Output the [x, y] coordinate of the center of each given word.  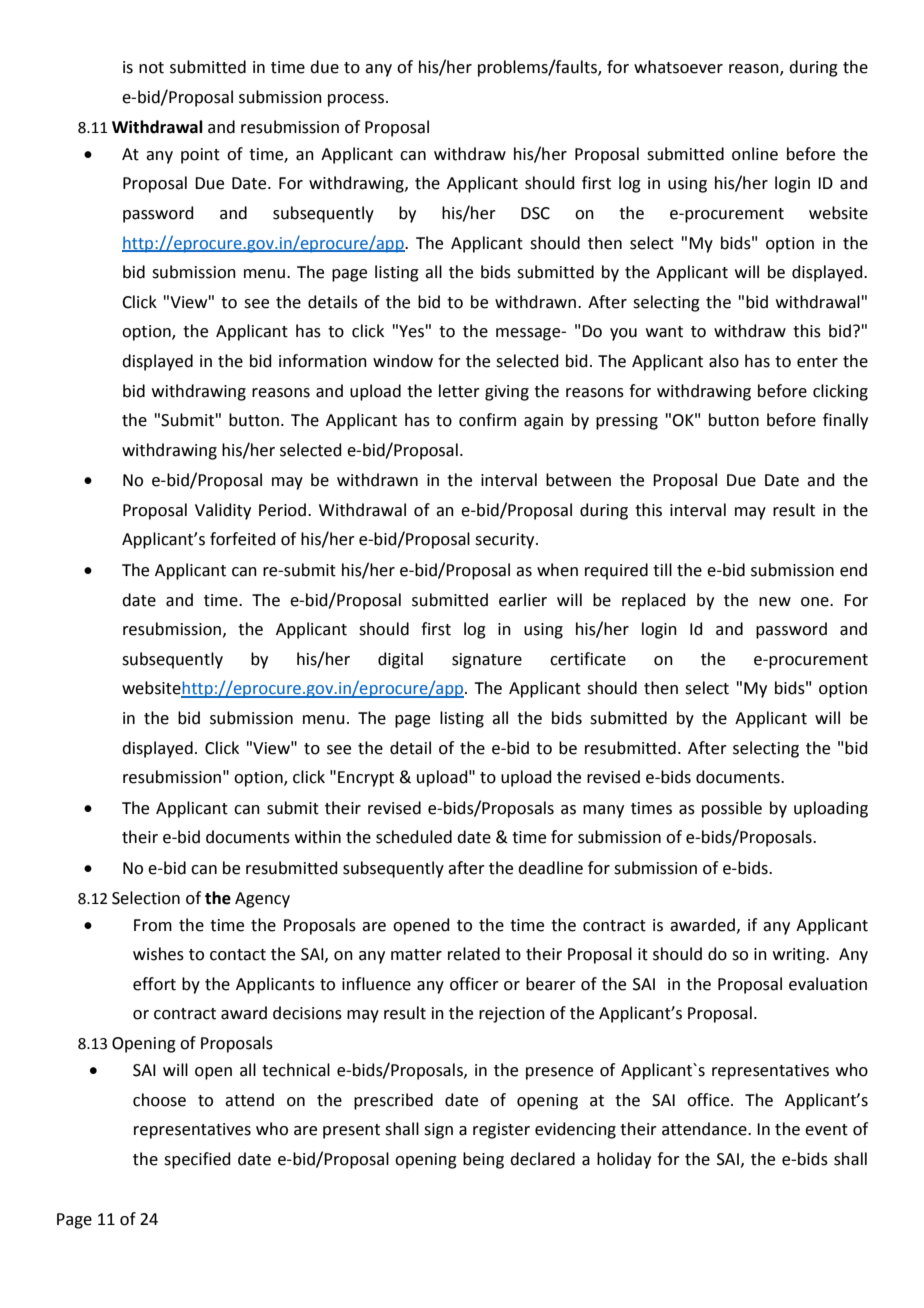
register [501, 1131]
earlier [523, 600]
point [200, 156]
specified [197, 1160]
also [724, 361]
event [826, 1130]
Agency [262, 900]
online [755, 154]
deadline [550, 868]
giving [507, 393]
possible [732, 809]
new [775, 602]
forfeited [243, 539]
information [323, 361]
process [356, 100]
